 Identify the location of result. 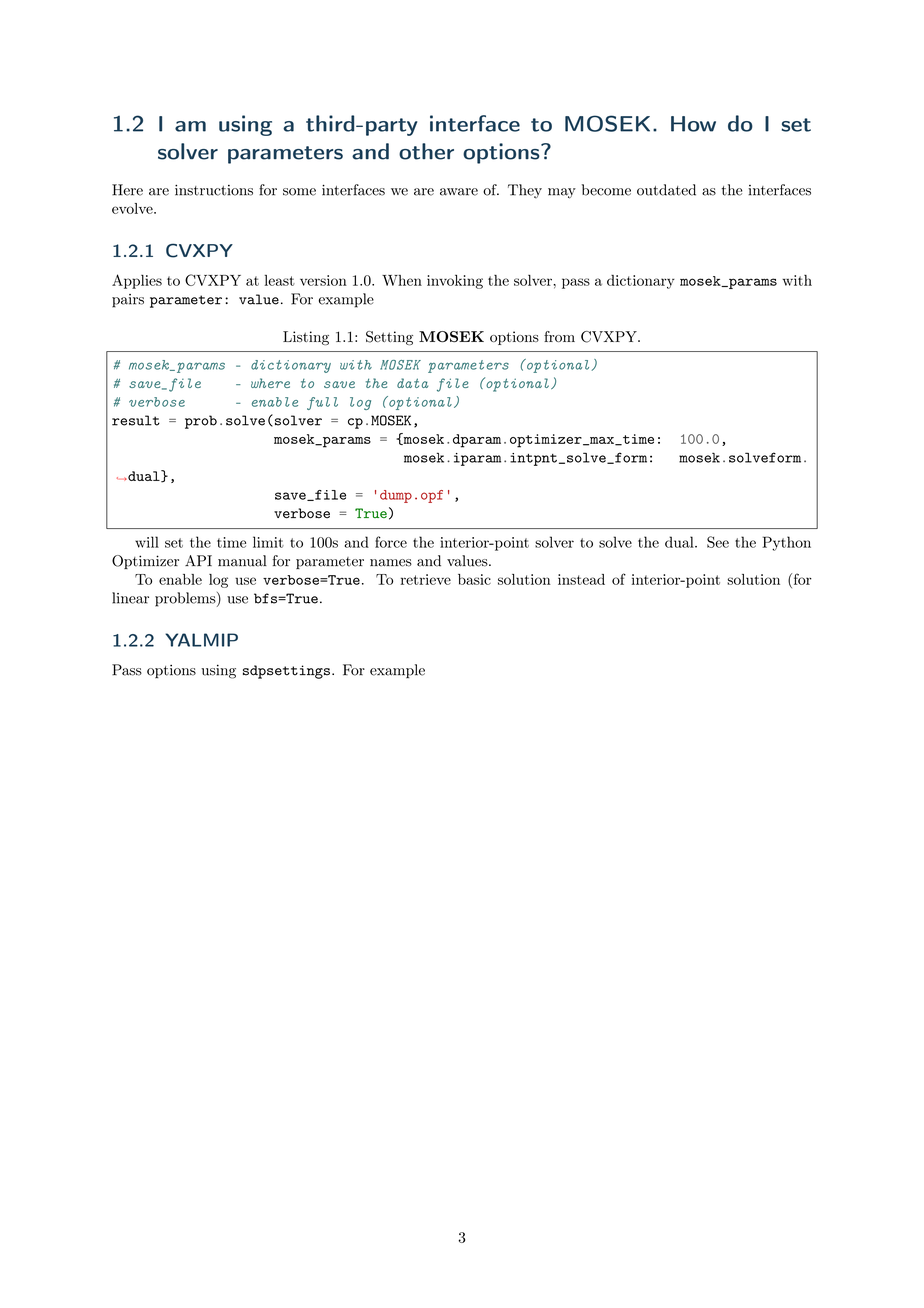
(136, 420).
